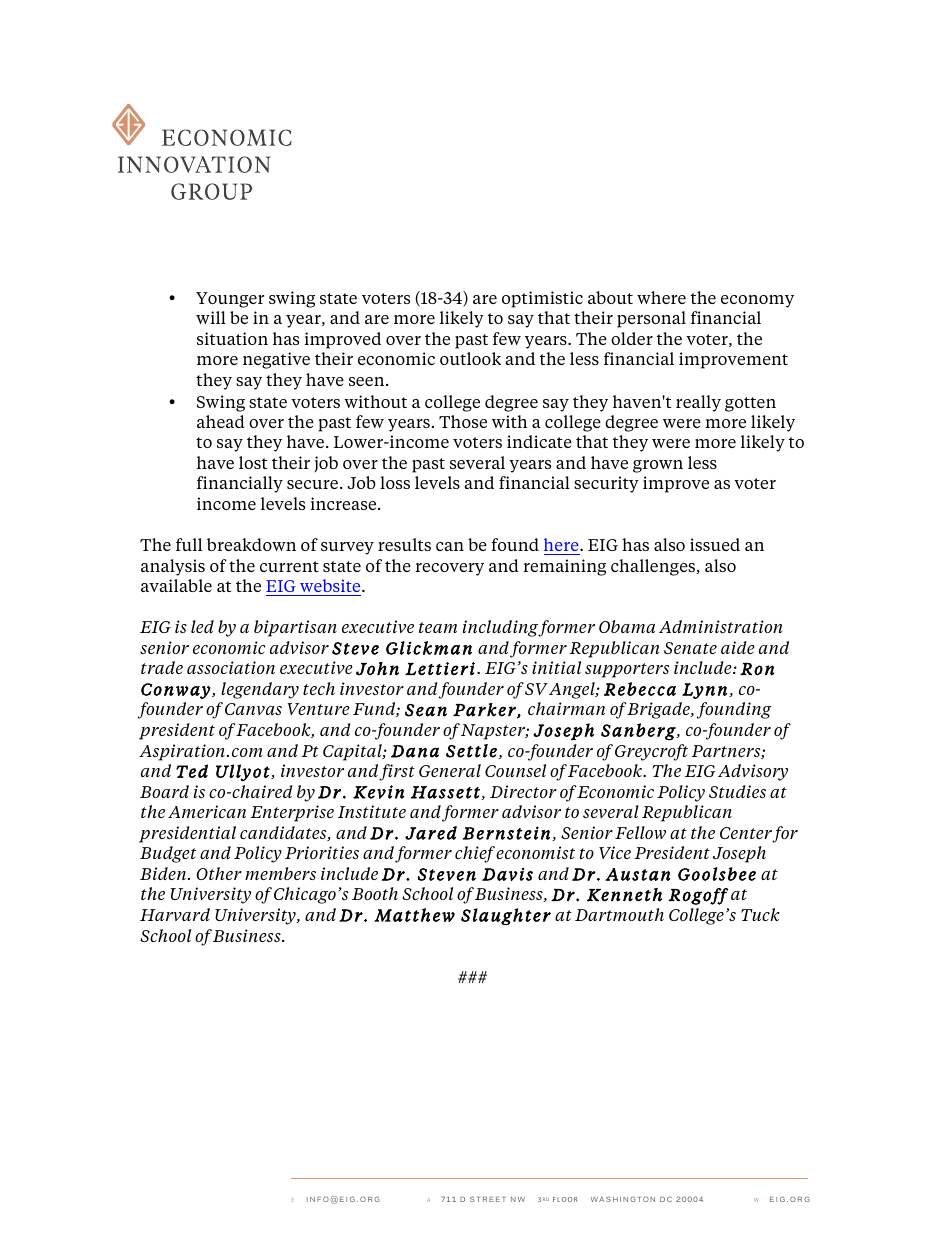 The width and height of the image is (952, 1233). Describe the element at coordinates (202, 626) in the image. I see `led` at that location.
